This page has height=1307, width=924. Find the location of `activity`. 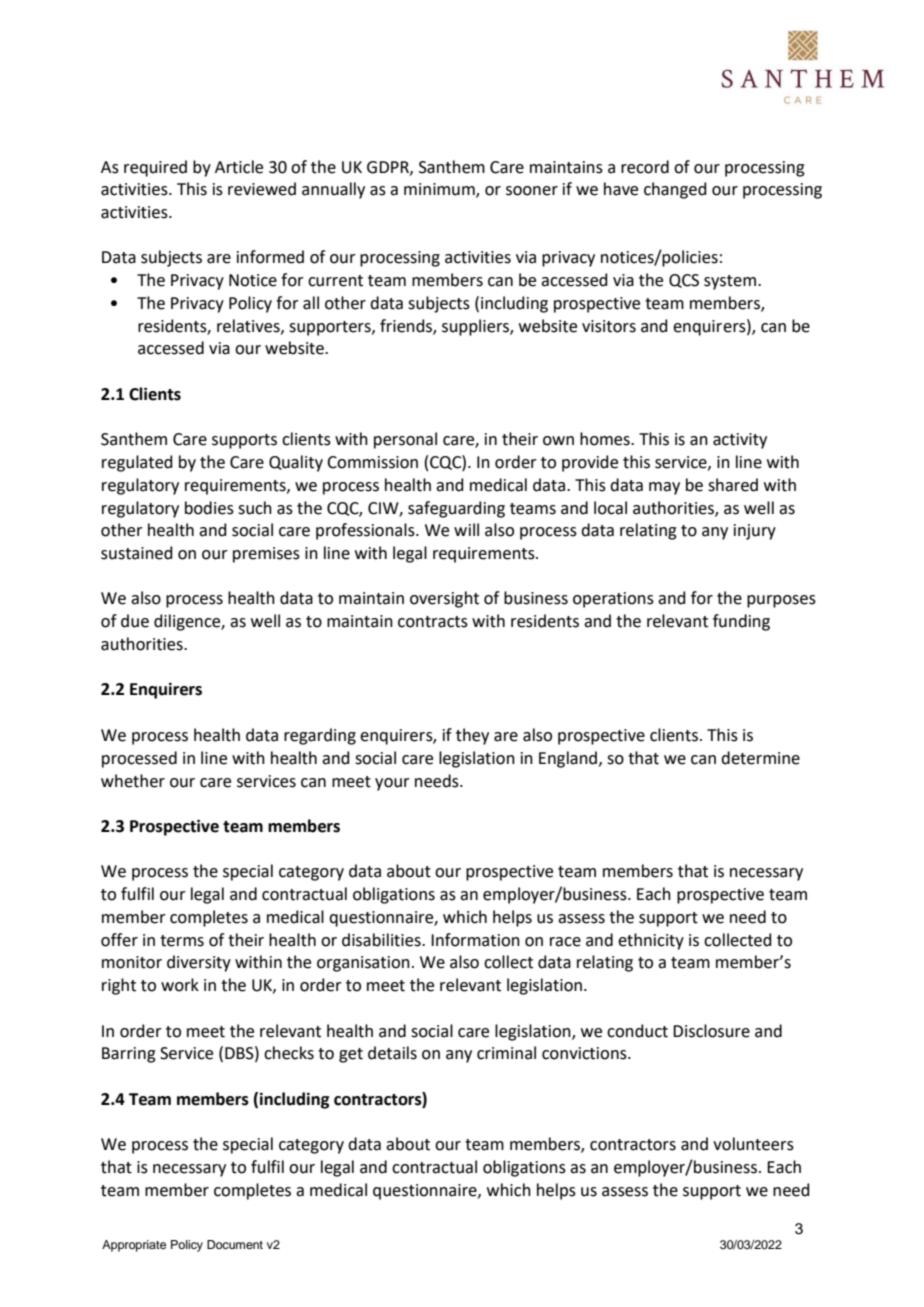

activity is located at coordinates (740, 441).
